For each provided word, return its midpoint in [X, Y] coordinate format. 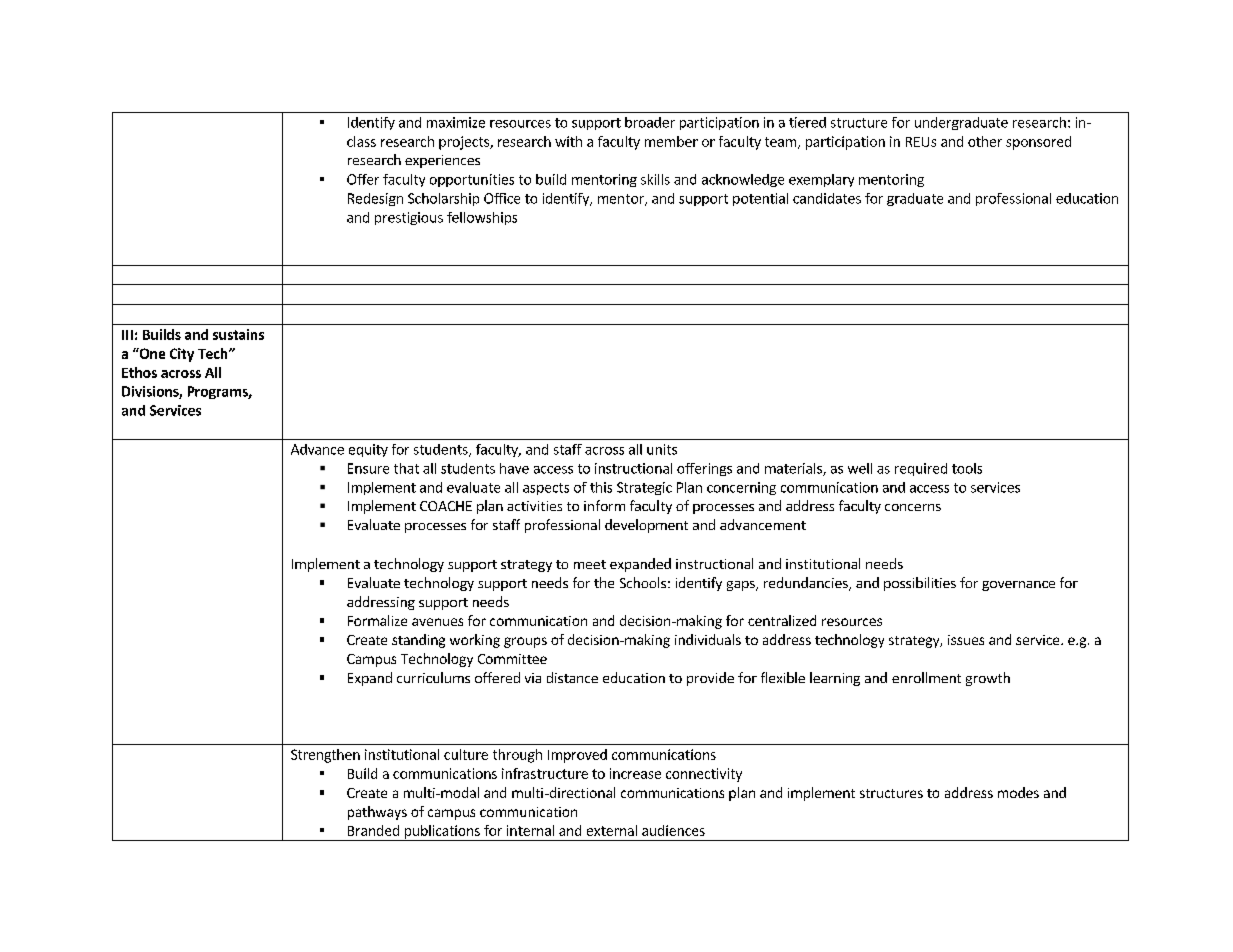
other [985, 141]
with [568, 141]
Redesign [375, 199]
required [921, 469]
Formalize [377, 620]
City [182, 355]
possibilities [920, 584]
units [662, 449]
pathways [377, 813]
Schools [643, 582]
